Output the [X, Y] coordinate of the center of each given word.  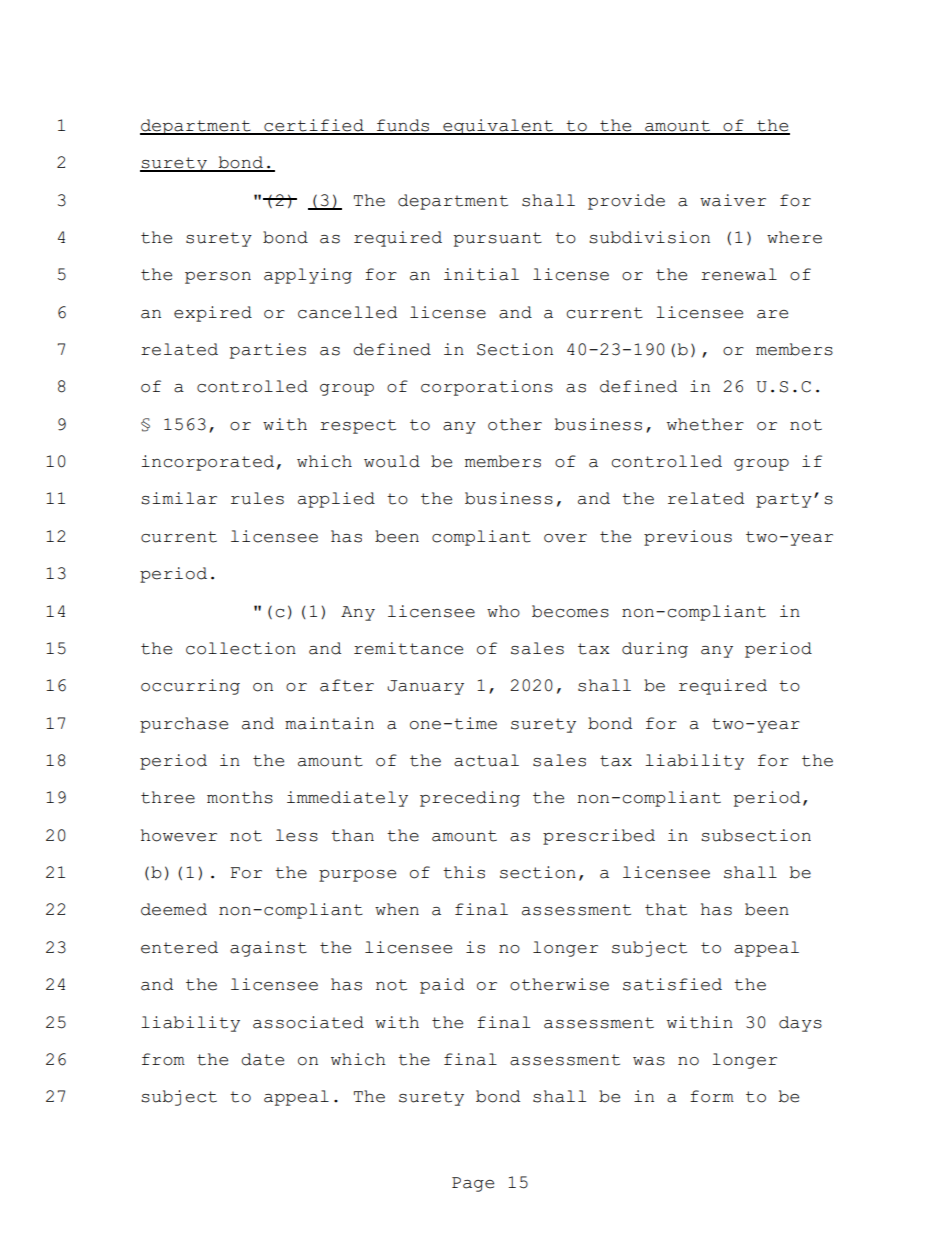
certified [314, 126]
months [240, 797]
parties [268, 351]
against [268, 949]
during [655, 650]
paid [442, 986]
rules [257, 498]
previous [688, 538]
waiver [733, 200]
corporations [487, 388]
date [262, 1059]
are [772, 314]
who [503, 611]
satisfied [672, 984]
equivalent [498, 127]
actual [486, 760]
